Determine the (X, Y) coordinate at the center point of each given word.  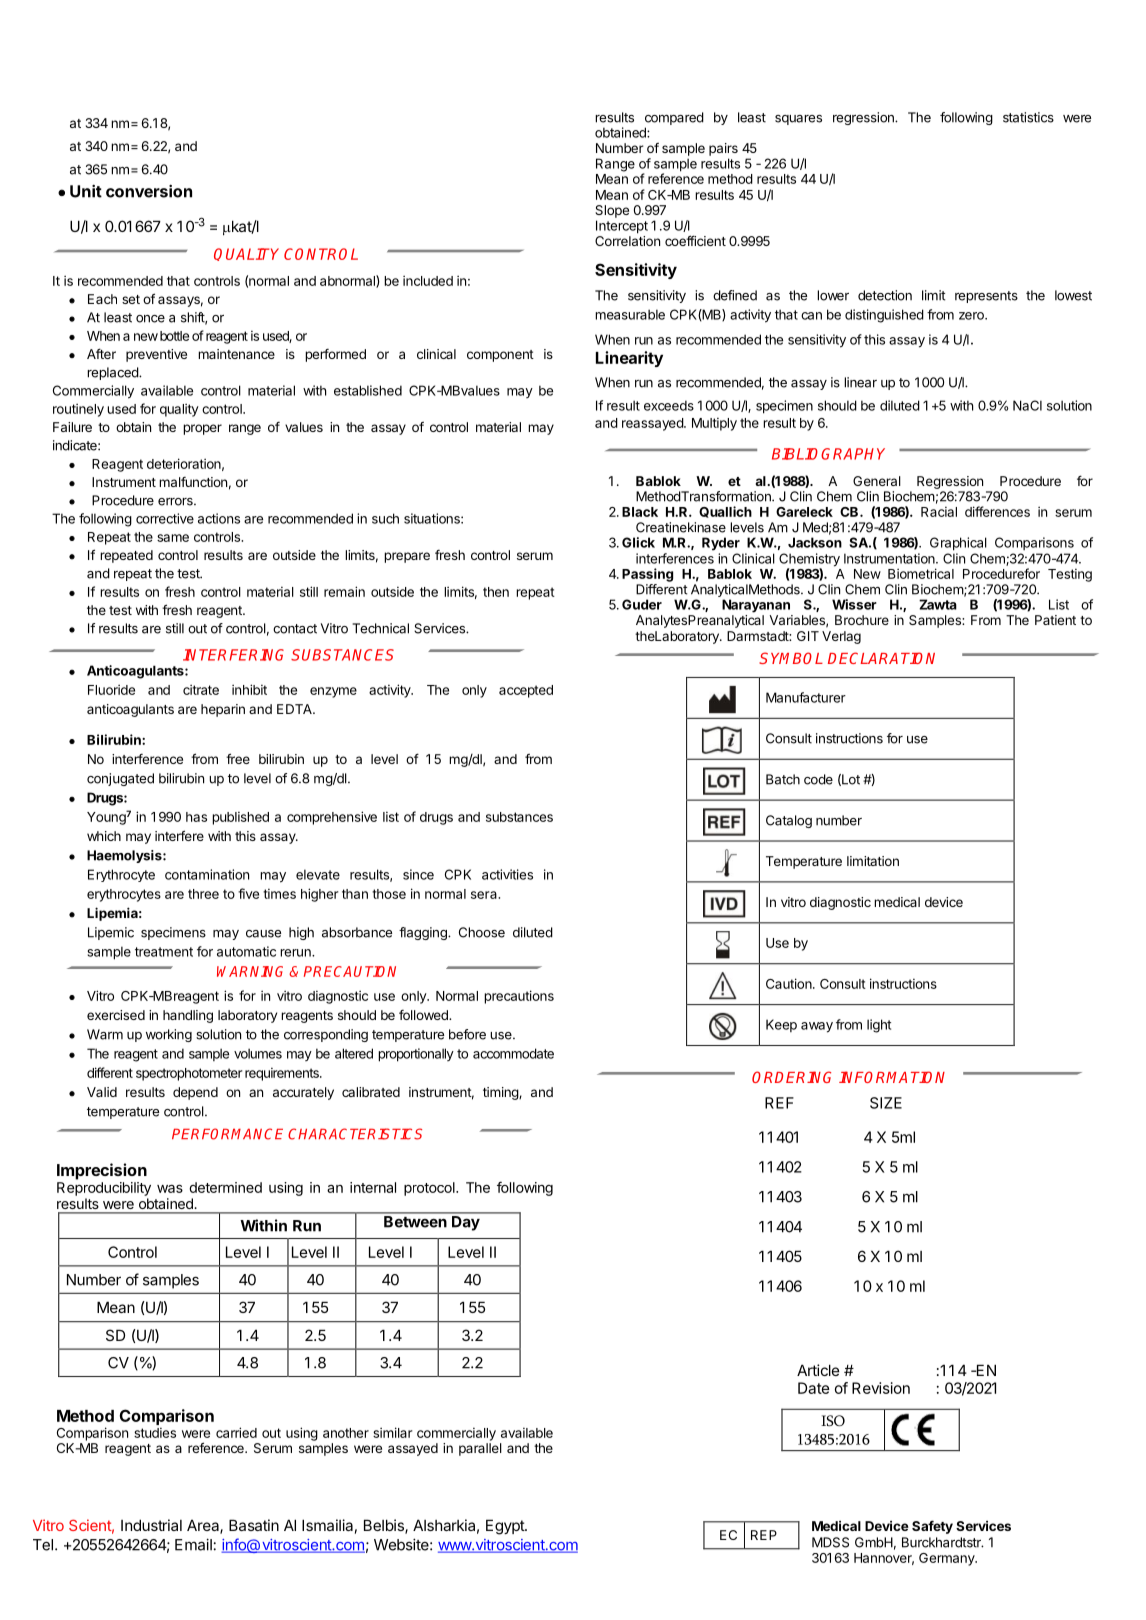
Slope (612, 211)
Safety (932, 1527)
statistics (1028, 117)
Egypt (506, 1527)
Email (193, 1544)
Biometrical (921, 573)
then (496, 592)
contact (295, 629)
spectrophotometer (189, 1074)
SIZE (886, 1103)
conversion (149, 191)
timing (501, 1093)
